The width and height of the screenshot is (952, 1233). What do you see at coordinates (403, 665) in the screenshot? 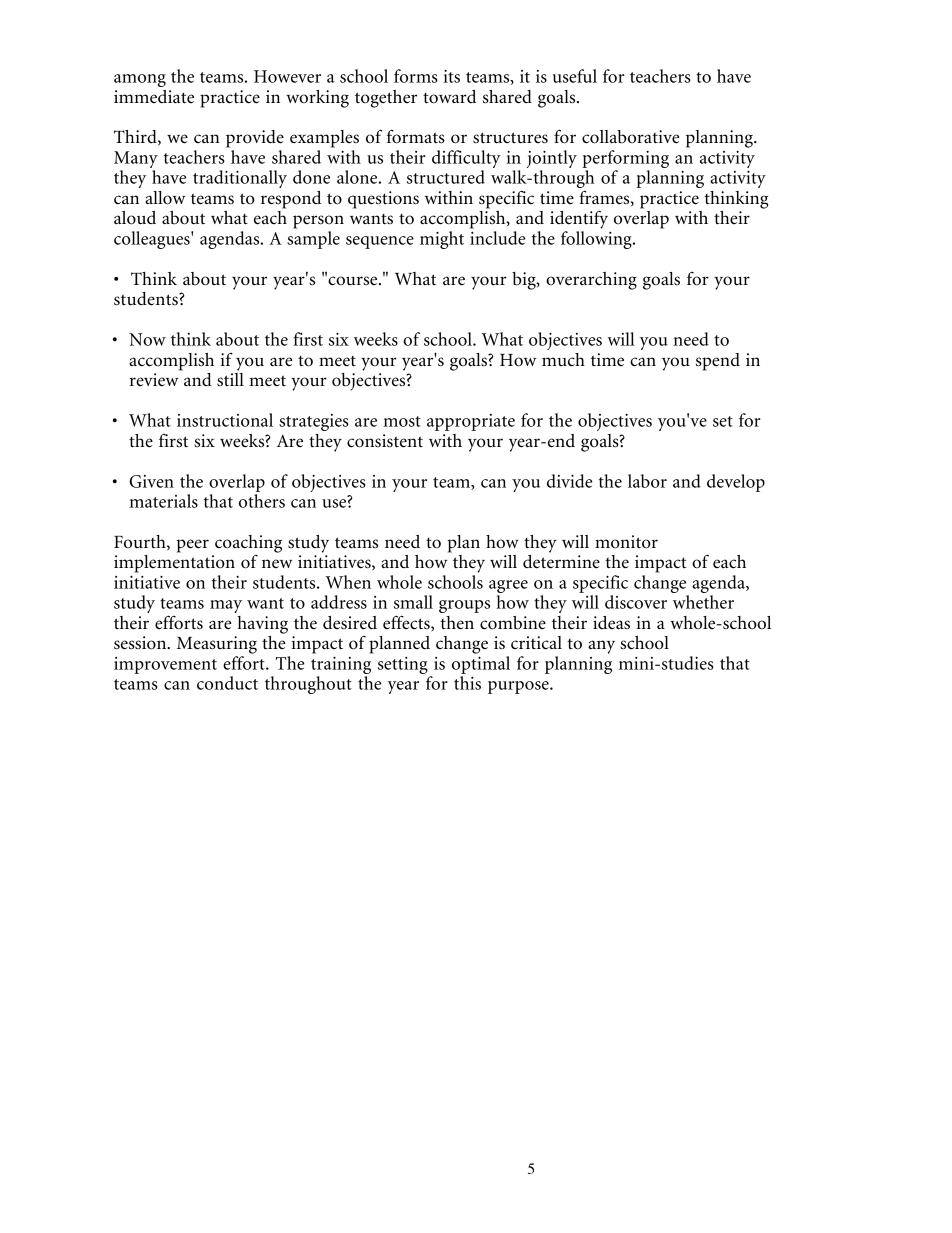
I see `setting` at bounding box center [403, 665].
